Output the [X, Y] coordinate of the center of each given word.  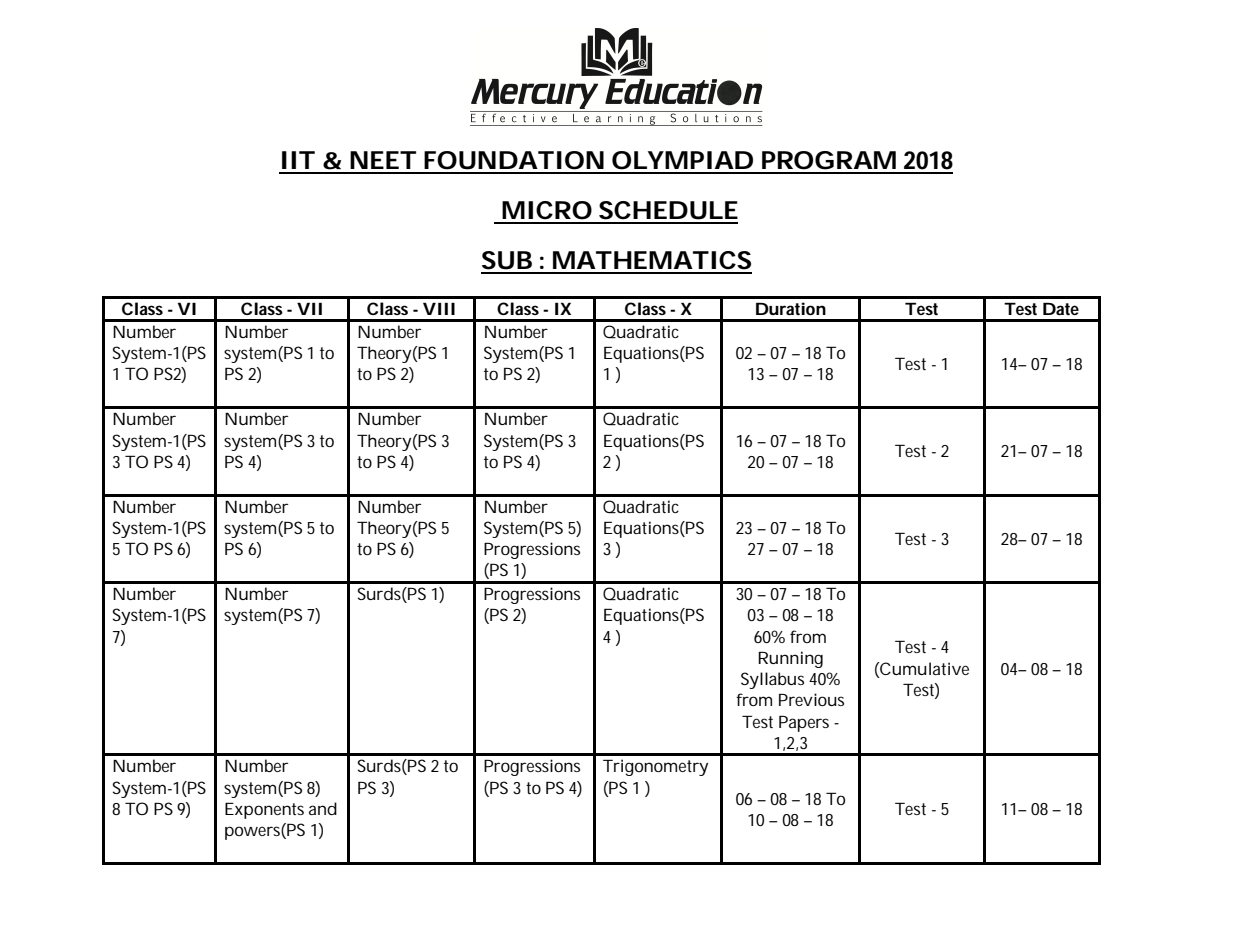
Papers [804, 723]
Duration [791, 308]
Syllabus [772, 680]
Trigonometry [655, 767]
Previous [811, 699]
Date [1061, 308]
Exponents [264, 810]
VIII [439, 308]
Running [790, 659]
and [323, 808]
